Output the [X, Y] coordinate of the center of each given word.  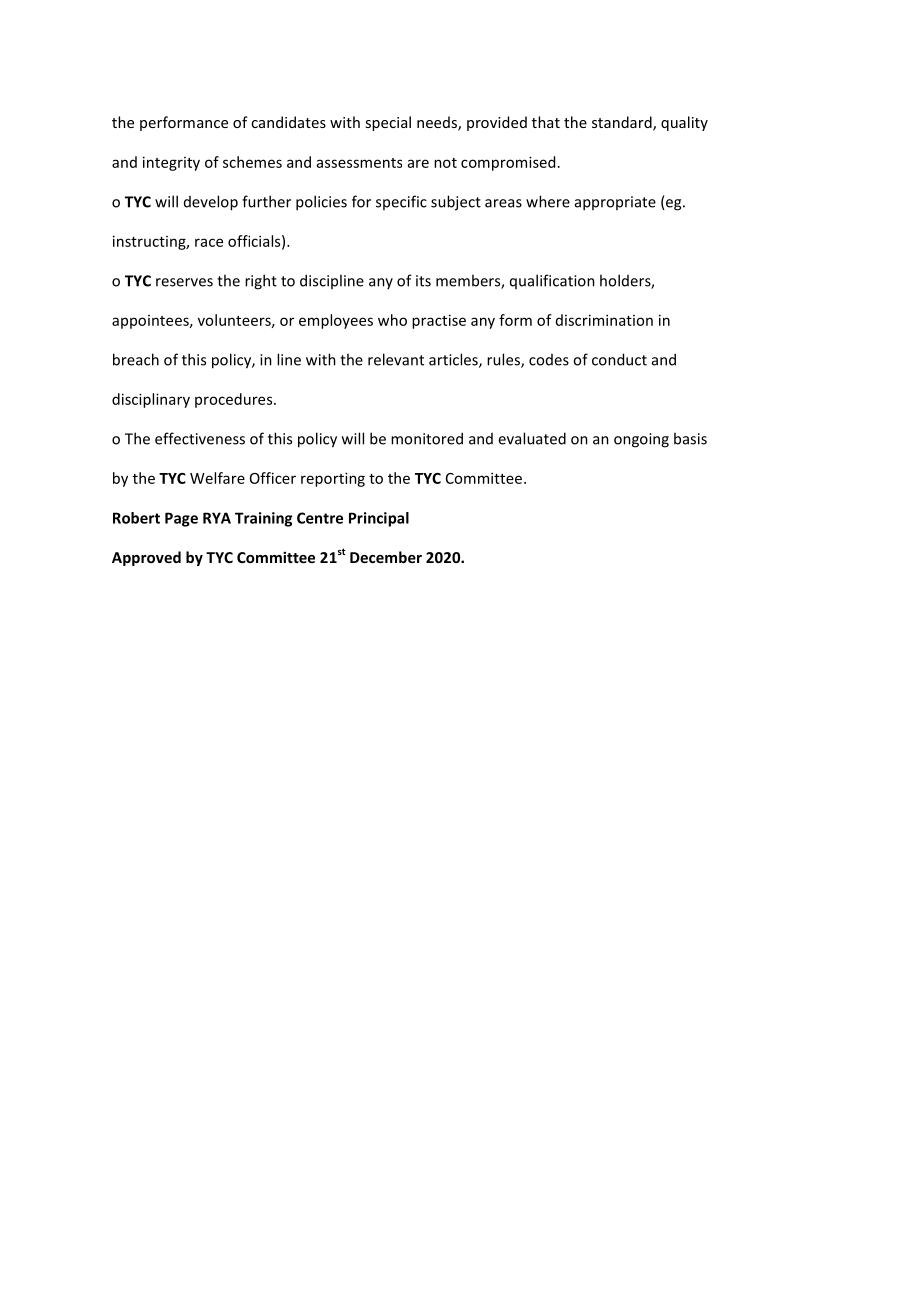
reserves [184, 282]
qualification [552, 281]
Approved [146, 558]
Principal [379, 519]
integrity [171, 163]
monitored [427, 438]
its [423, 281]
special [388, 123]
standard [623, 123]
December [386, 557]
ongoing [641, 440]
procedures [235, 400]
